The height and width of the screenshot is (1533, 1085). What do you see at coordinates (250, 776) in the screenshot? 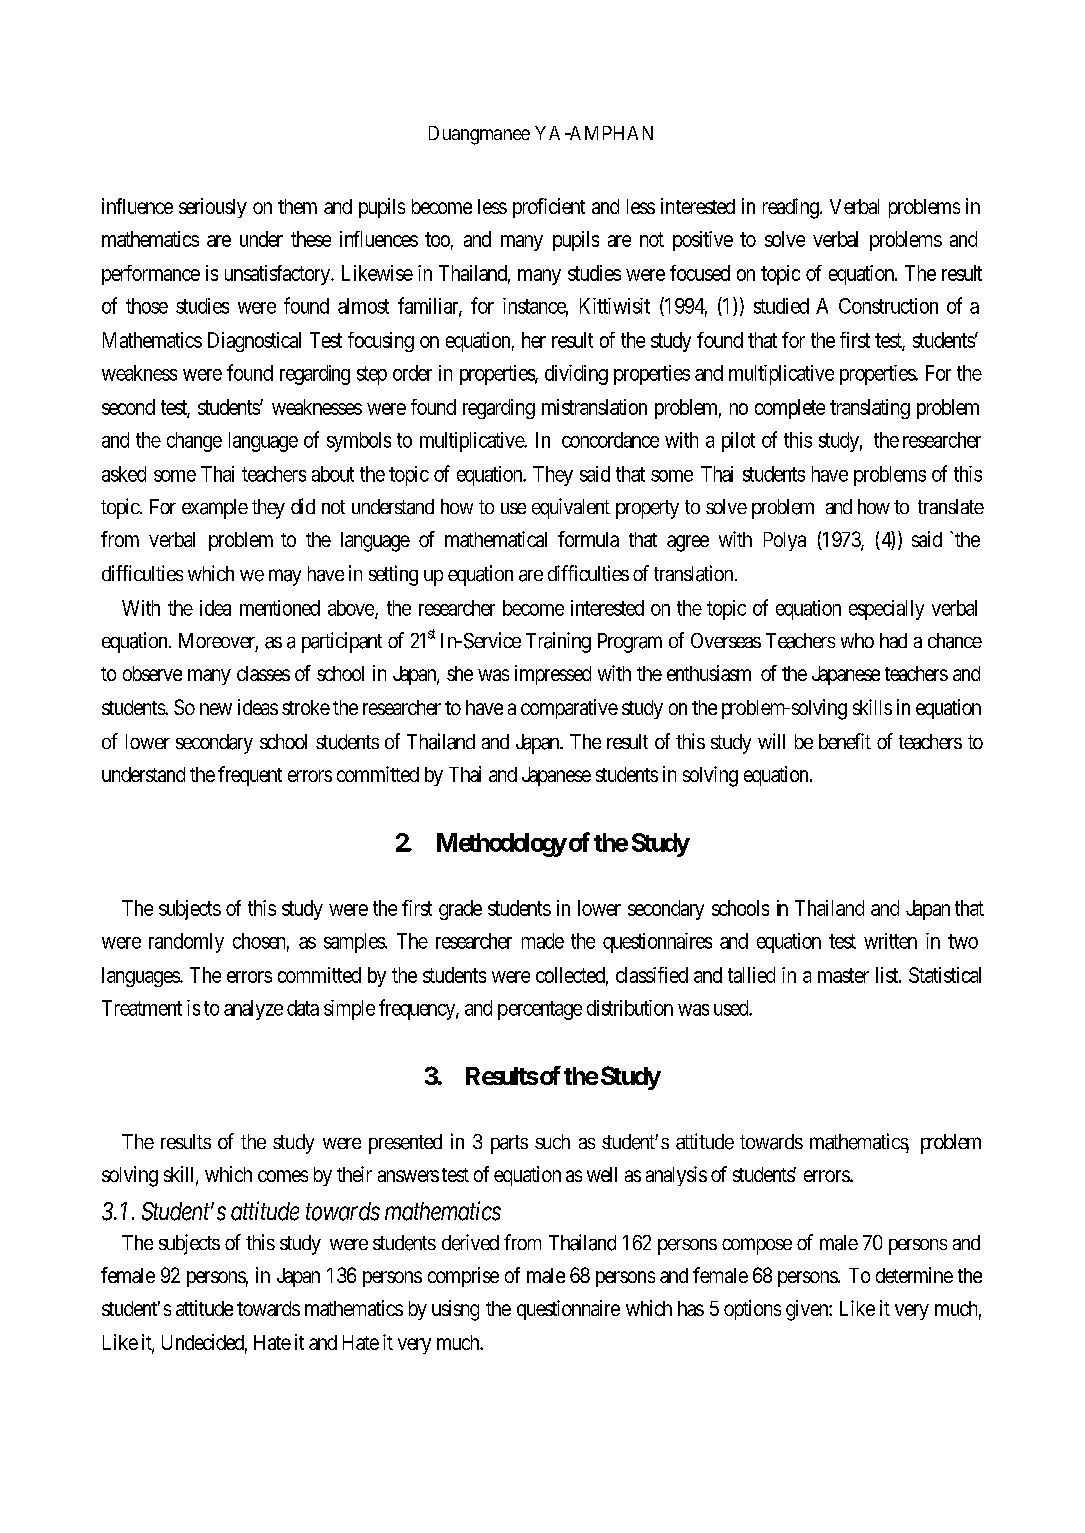
I see `frequent` at bounding box center [250, 776].
